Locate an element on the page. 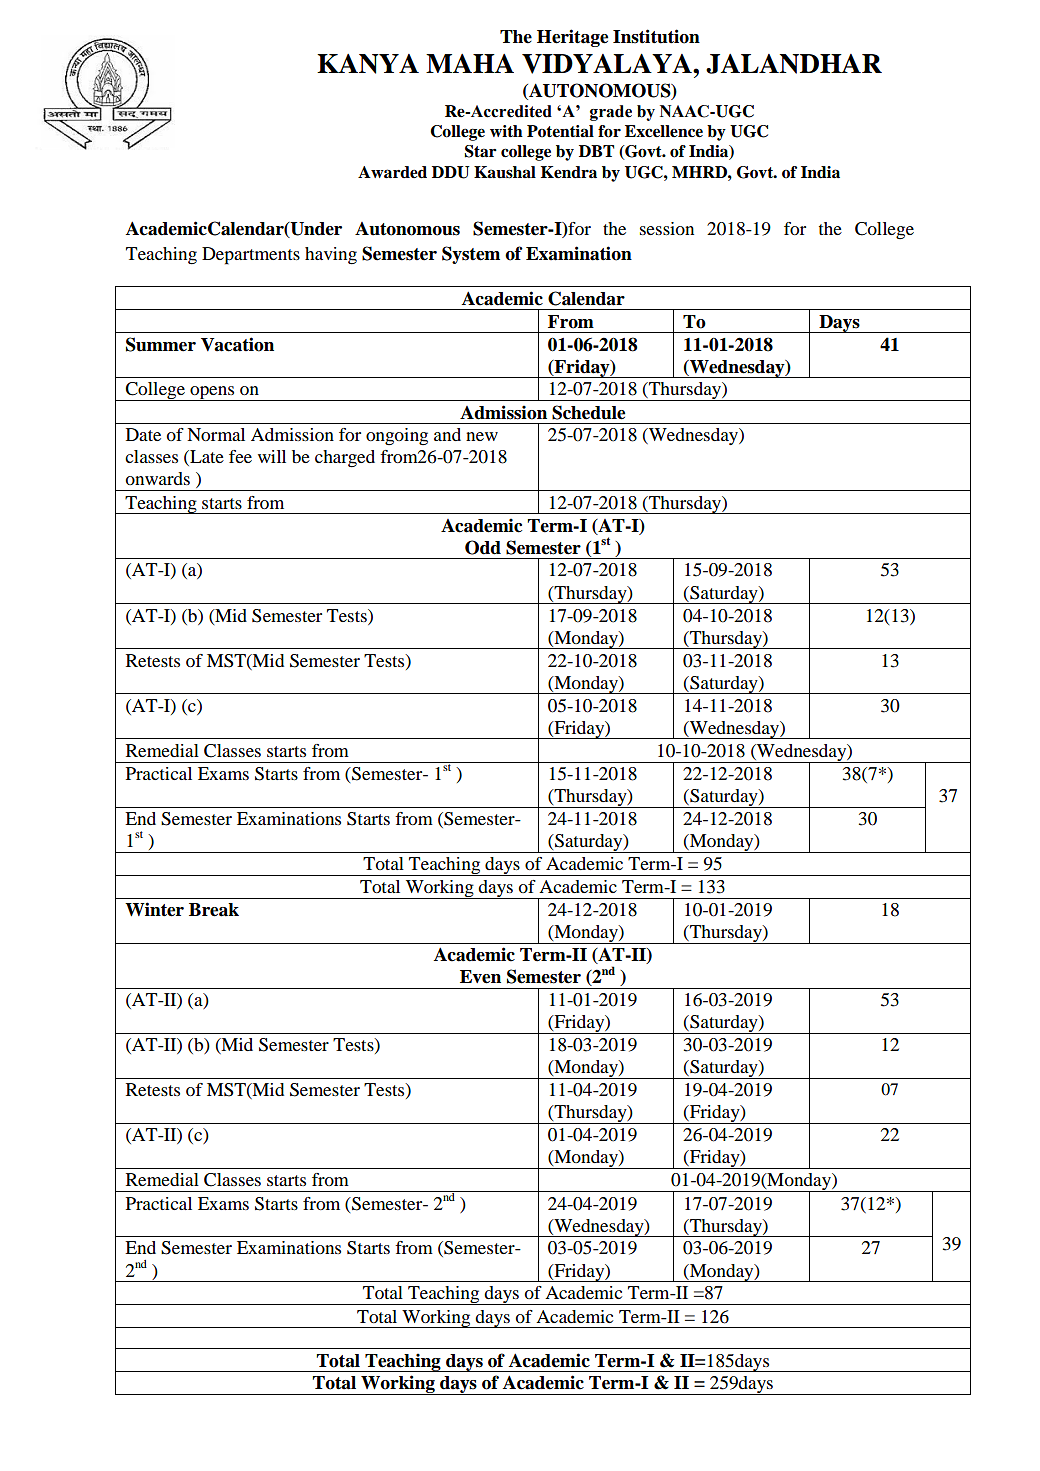 The image size is (1040, 1471). Break is located at coordinates (214, 910).
